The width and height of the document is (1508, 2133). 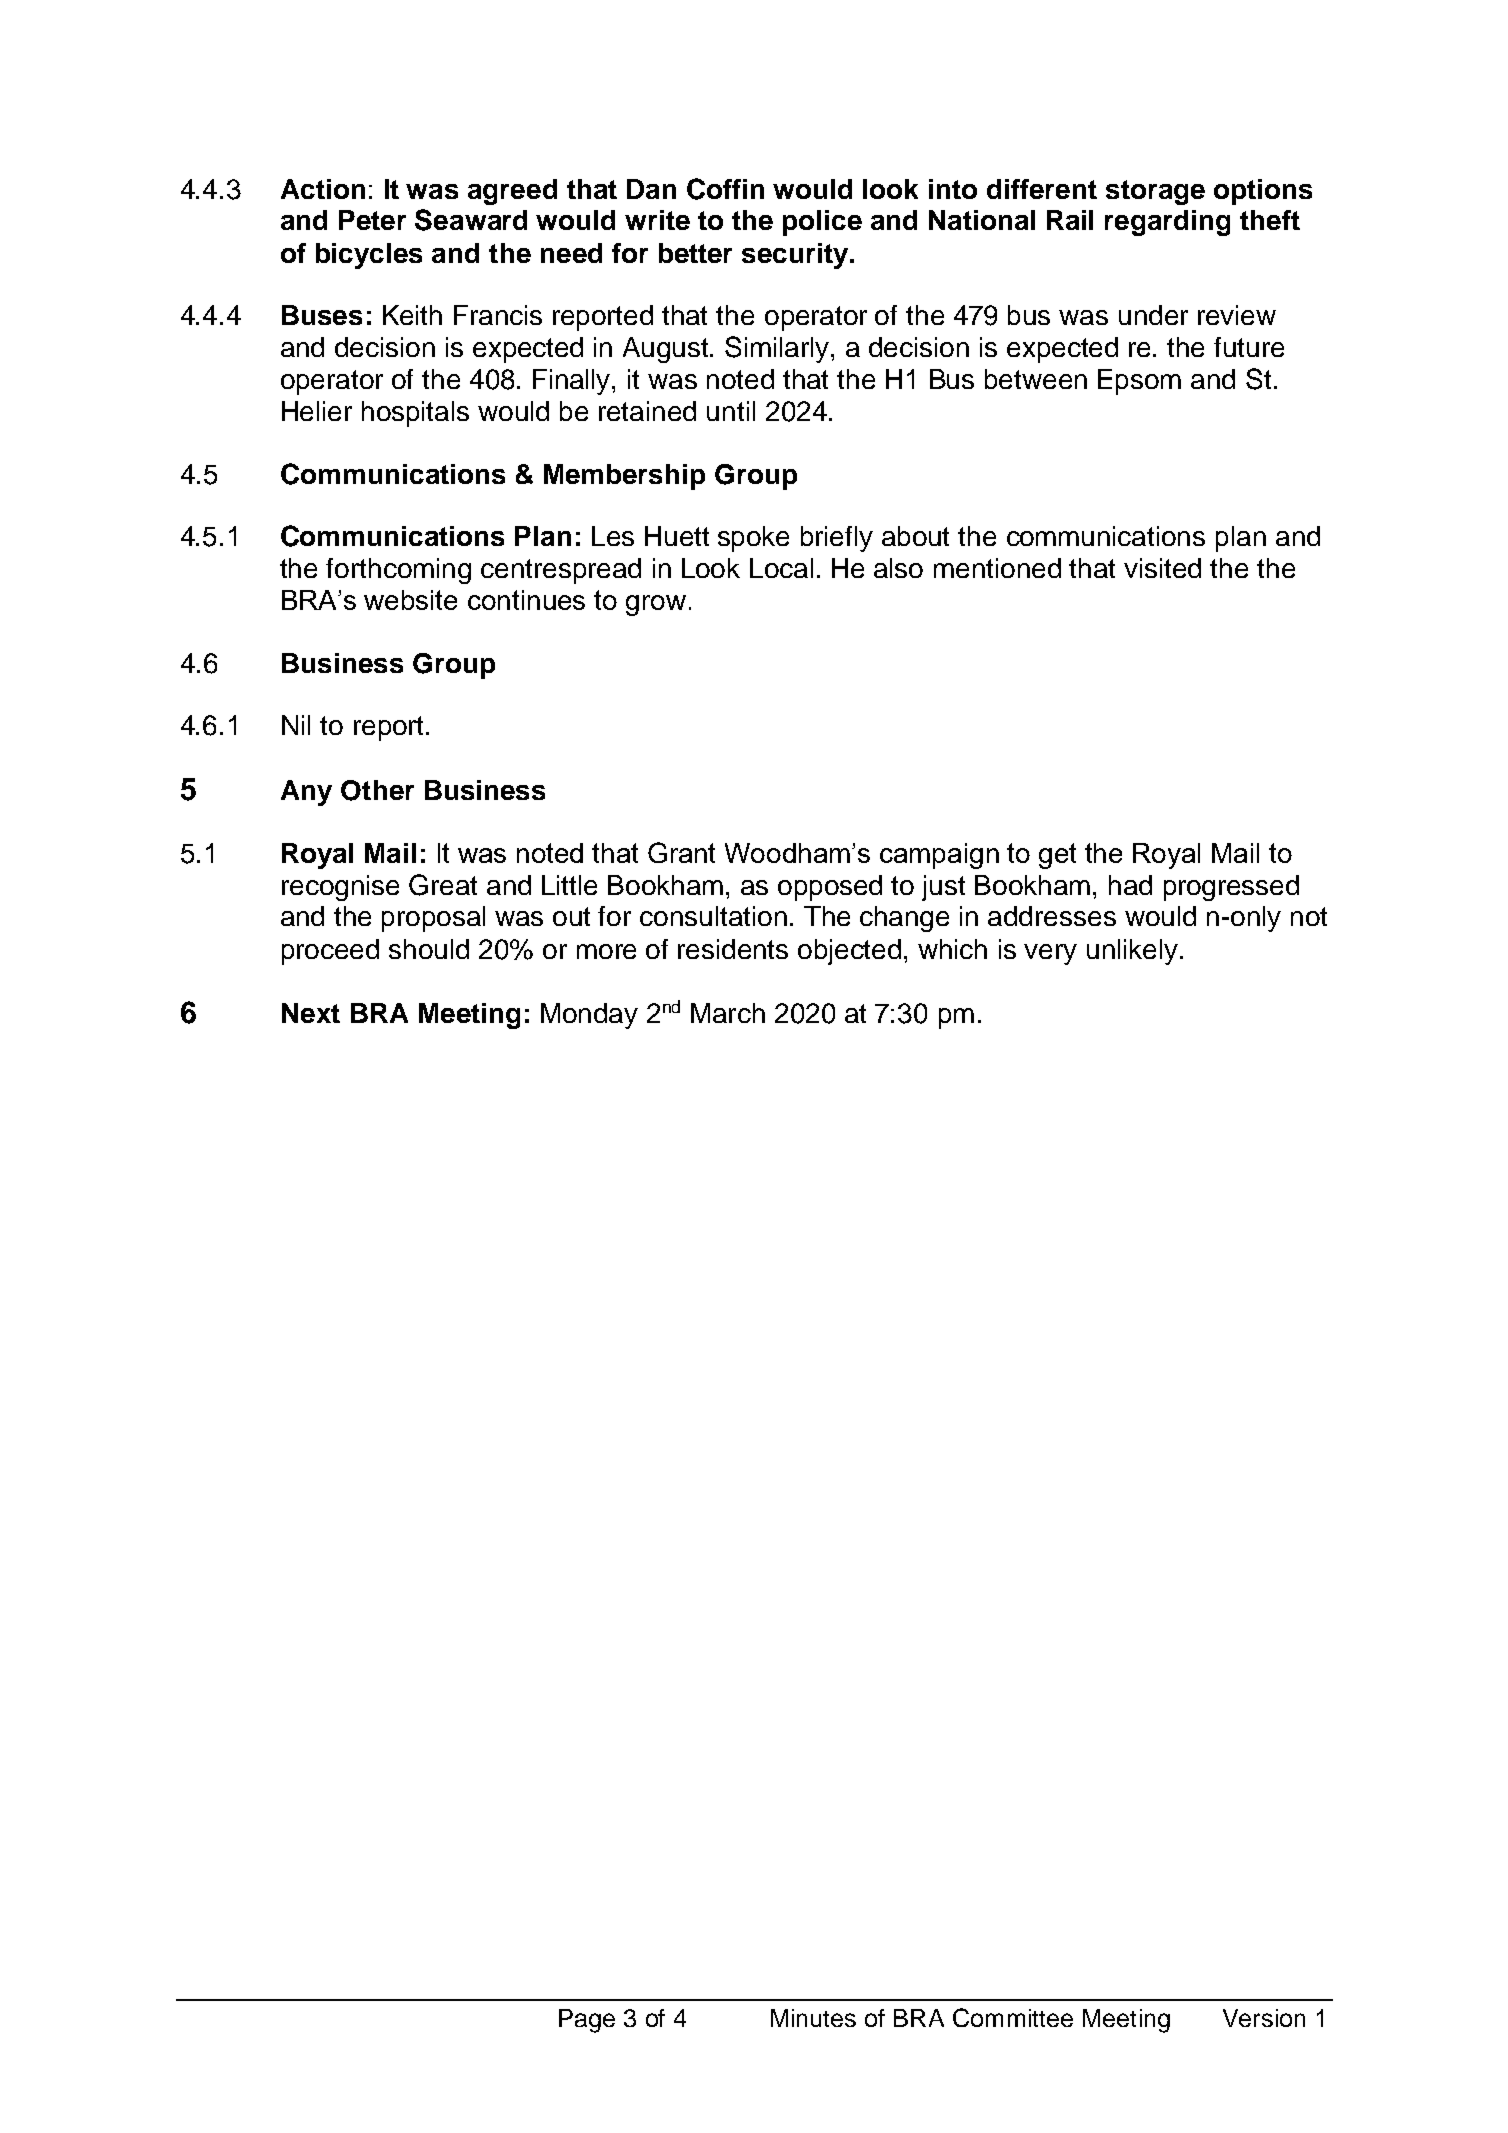 What do you see at coordinates (796, 256) in the document?
I see `security` at bounding box center [796, 256].
